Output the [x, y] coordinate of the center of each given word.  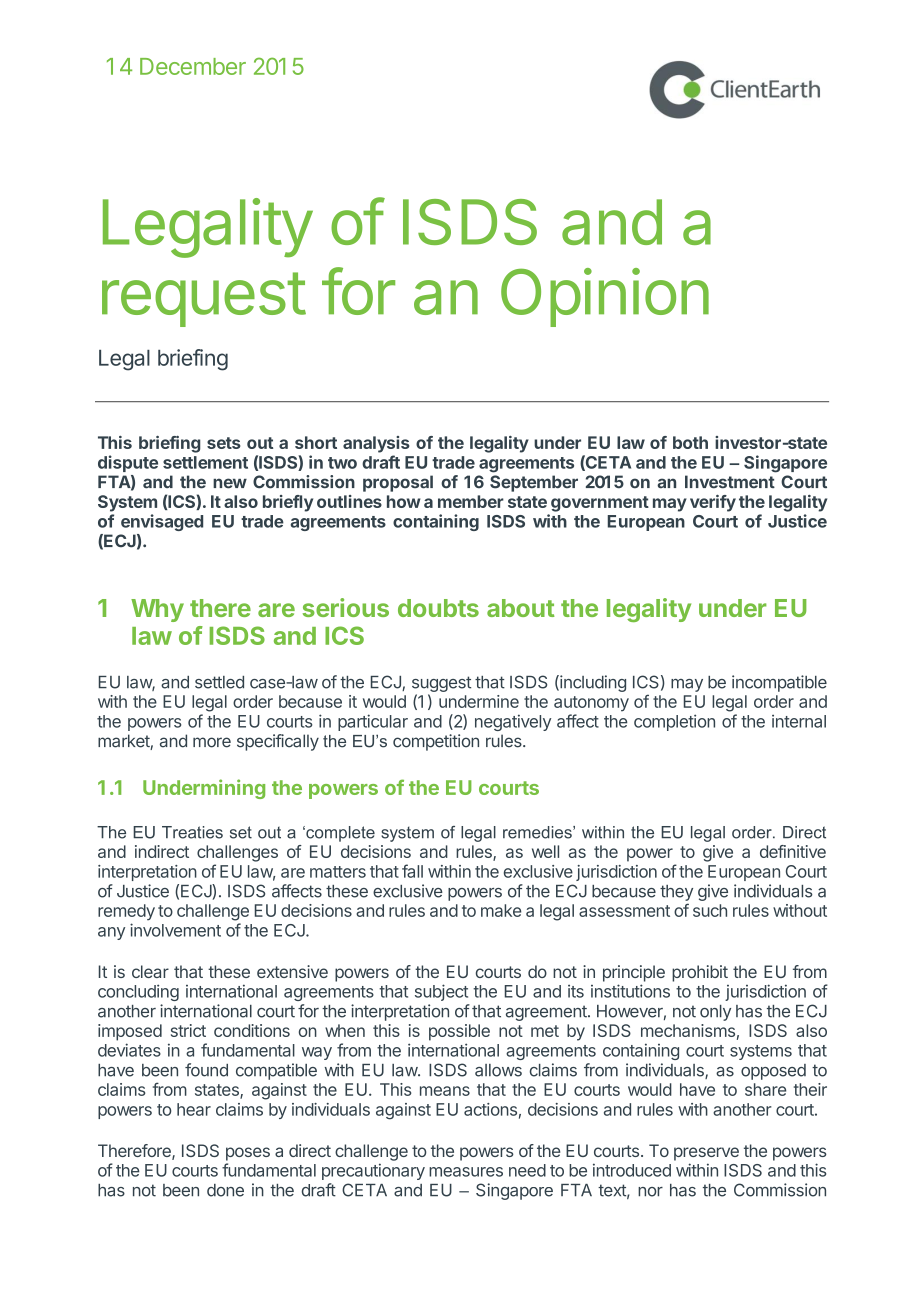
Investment [730, 482]
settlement [205, 462]
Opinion [605, 297]
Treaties [192, 832]
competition [436, 742]
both [690, 442]
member [471, 501]
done [225, 1190]
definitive [793, 851]
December [193, 66]
